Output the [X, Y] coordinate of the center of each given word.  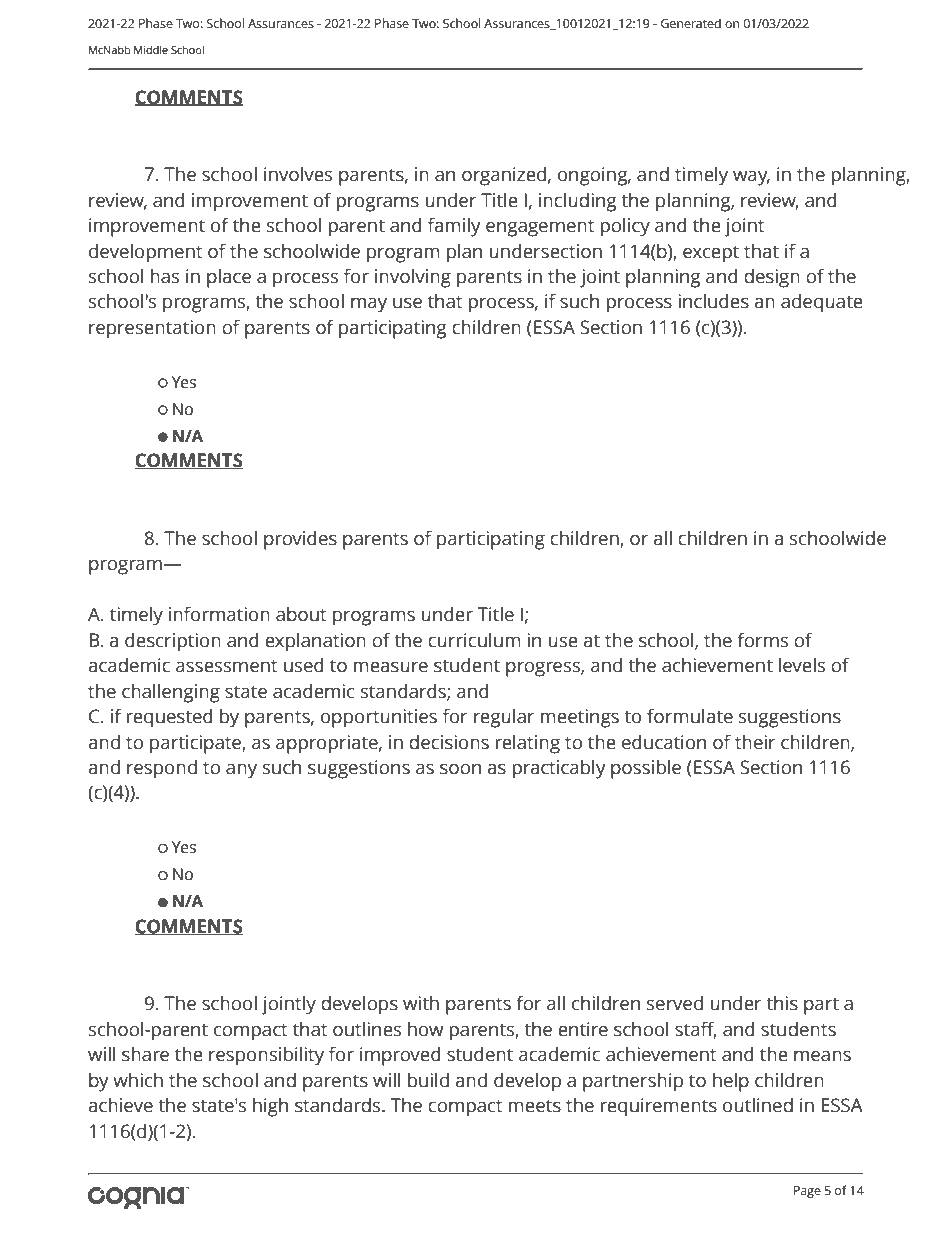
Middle [151, 49]
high [270, 1107]
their [755, 742]
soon [460, 769]
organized [504, 176]
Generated [691, 23]
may [369, 305]
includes [713, 301]
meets [535, 1106]
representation [152, 329]
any [241, 771]
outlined [758, 1105]
